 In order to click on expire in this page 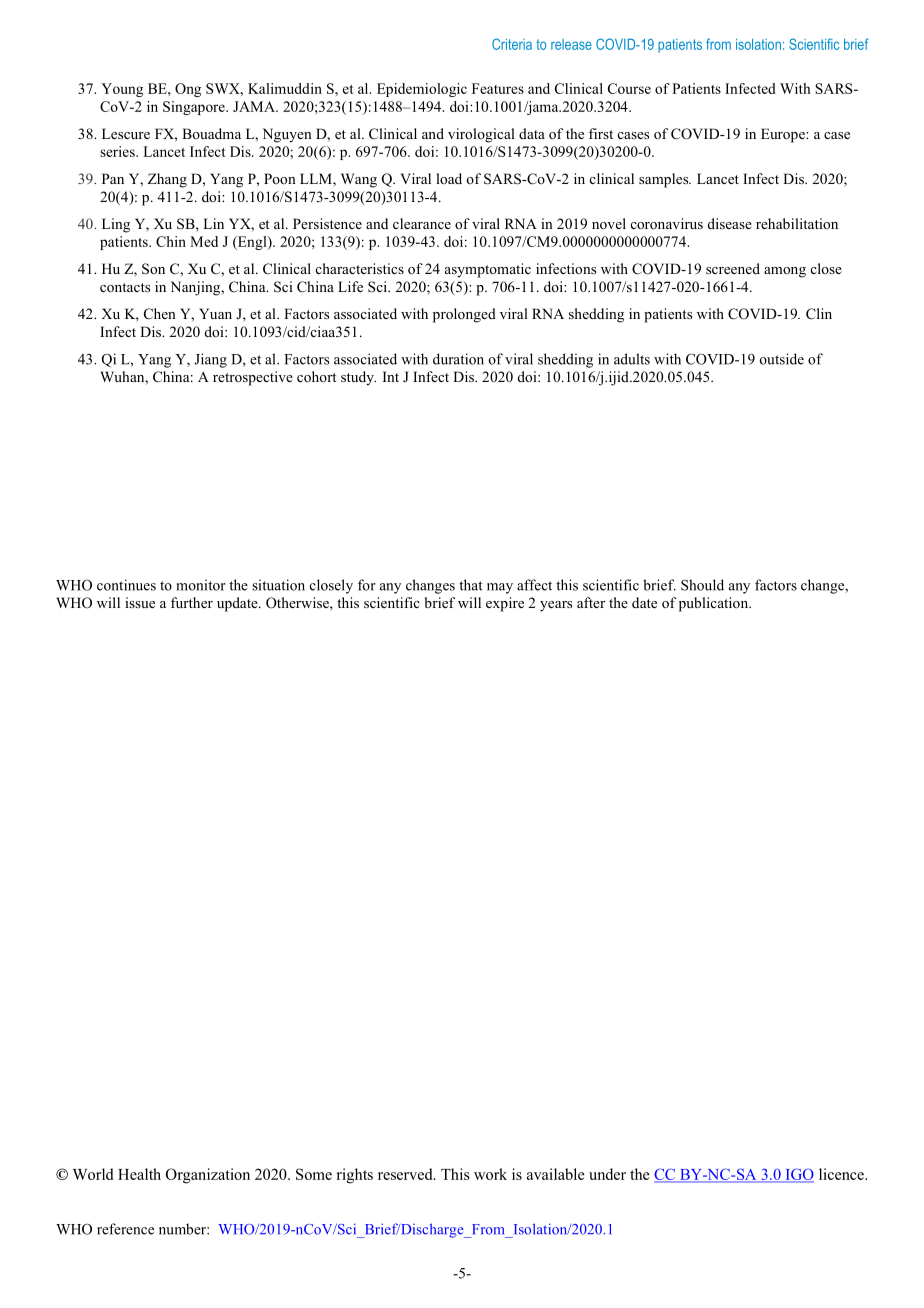, I will do `click(505, 604)`.
